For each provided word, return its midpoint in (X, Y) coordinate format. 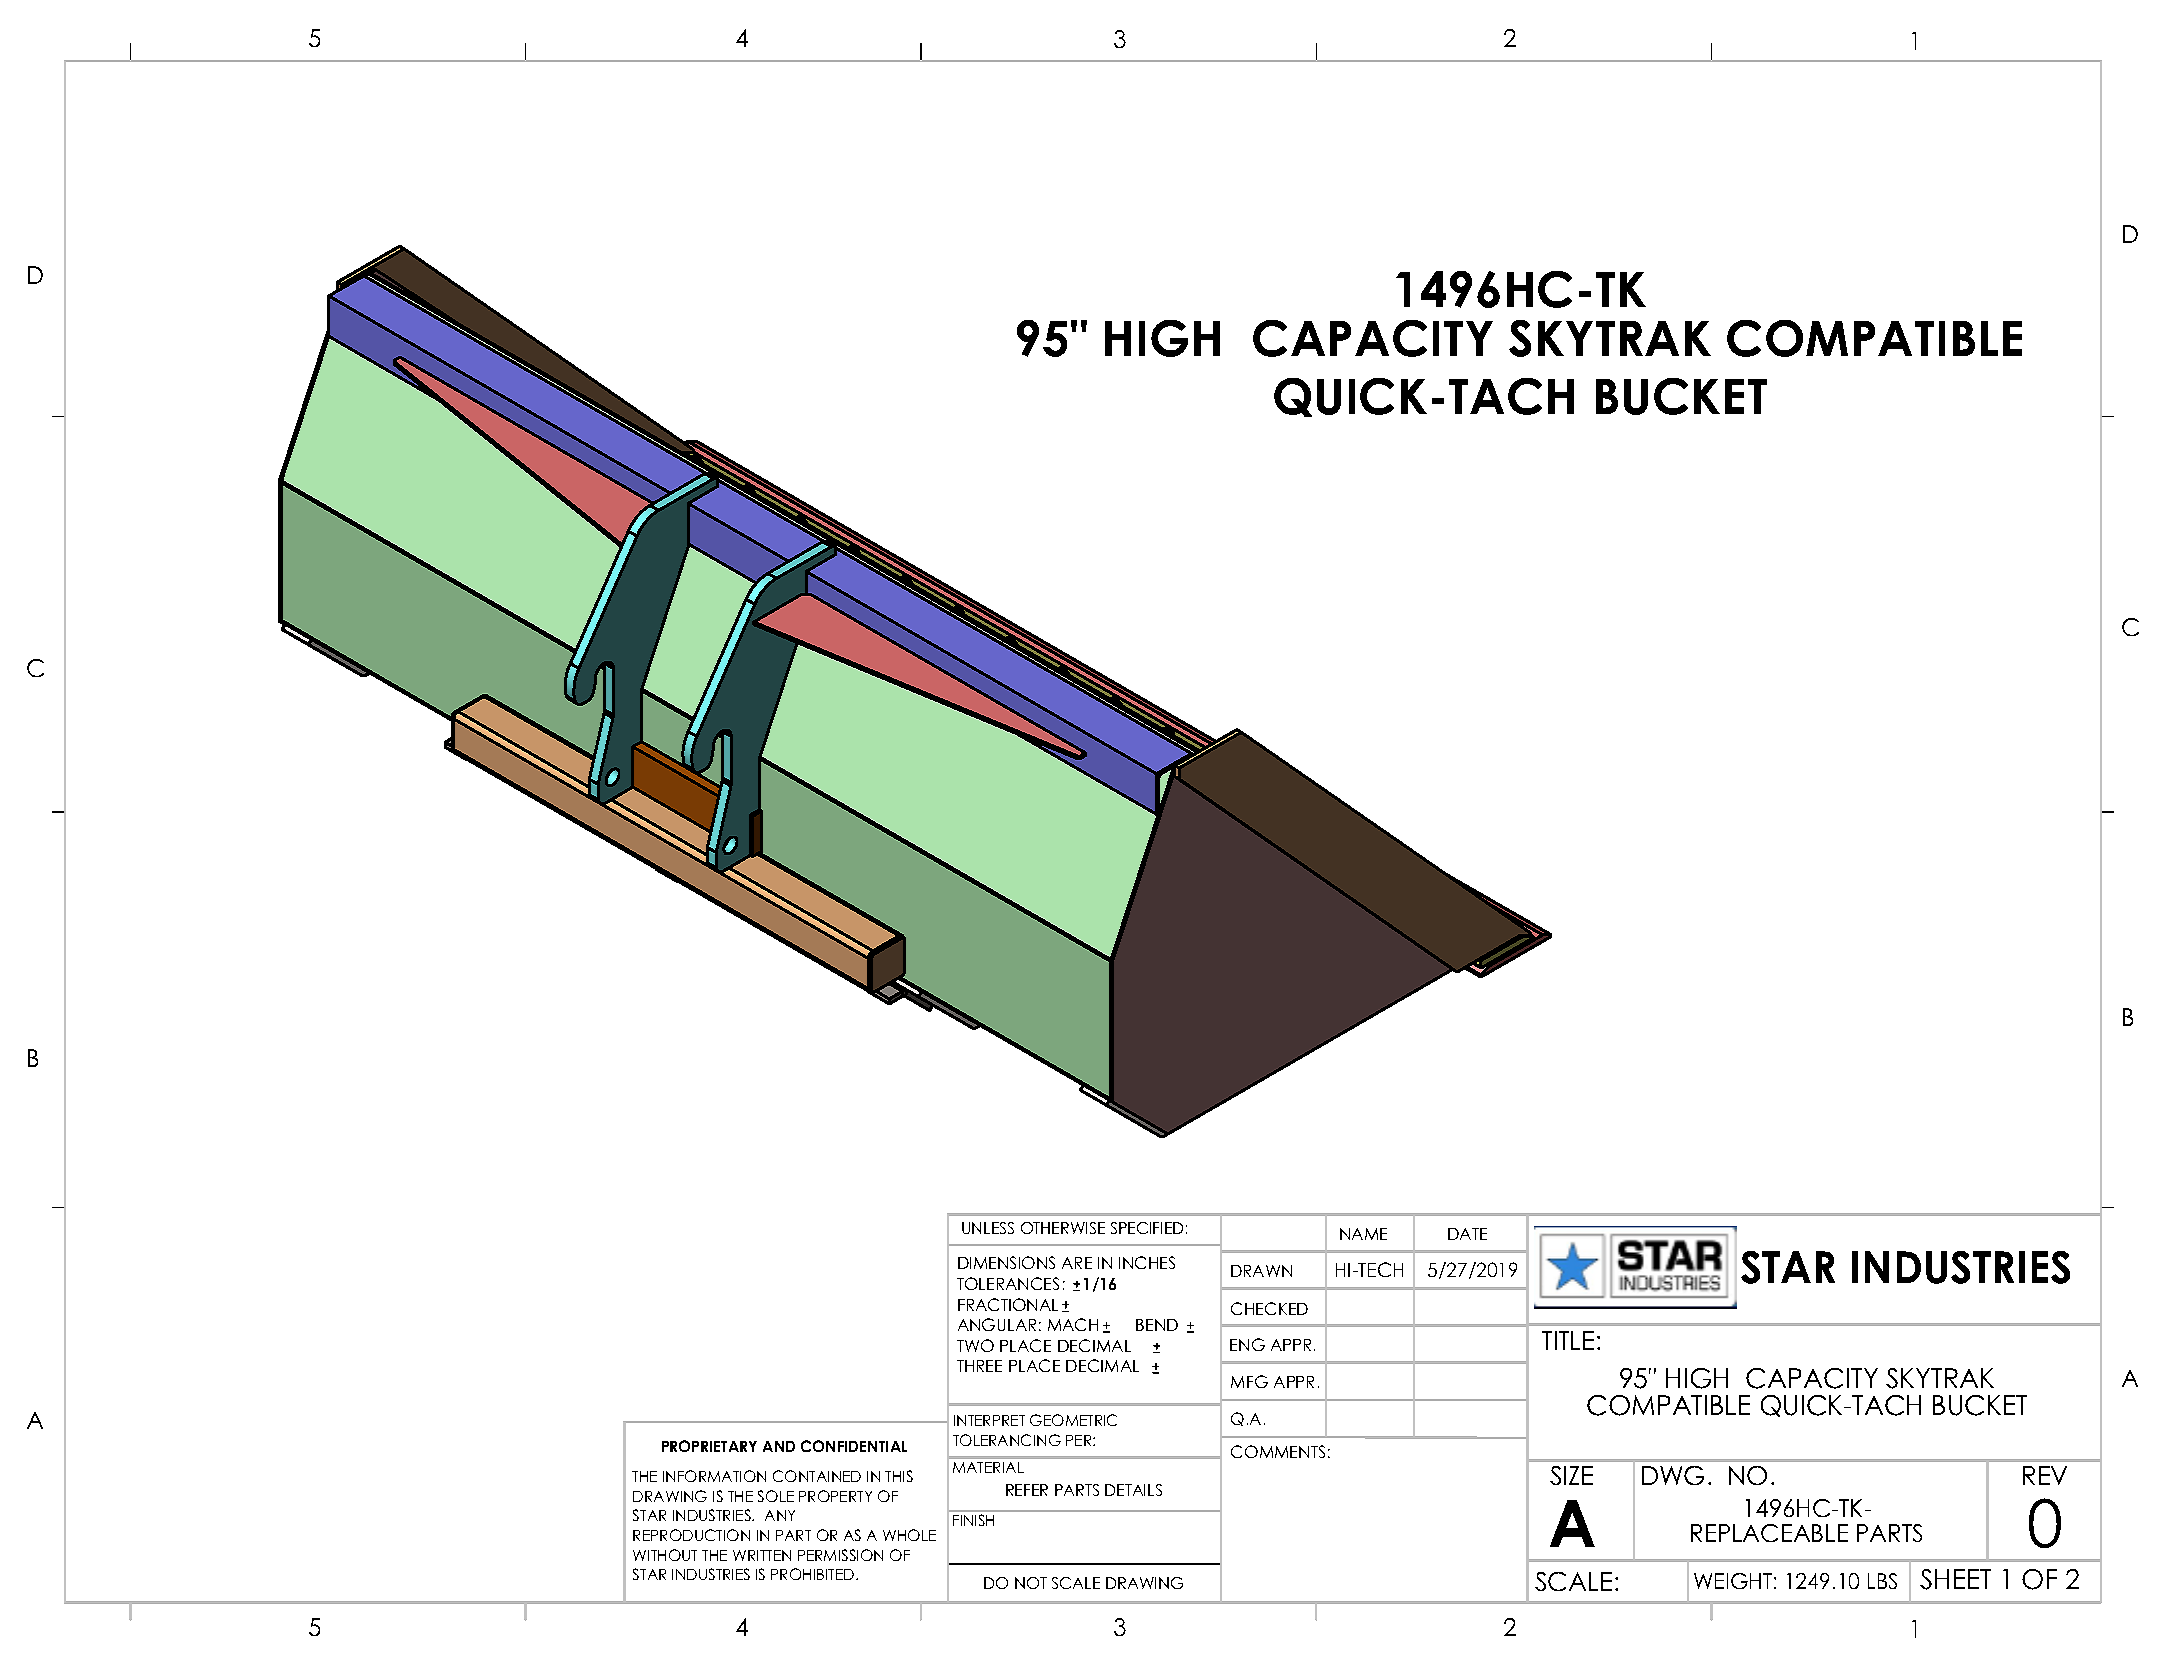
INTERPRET (989, 1420)
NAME (1363, 1234)
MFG (1249, 1381)
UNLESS (988, 1228)
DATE (1467, 1234)
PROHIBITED (814, 1574)
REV (2045, 1475)
